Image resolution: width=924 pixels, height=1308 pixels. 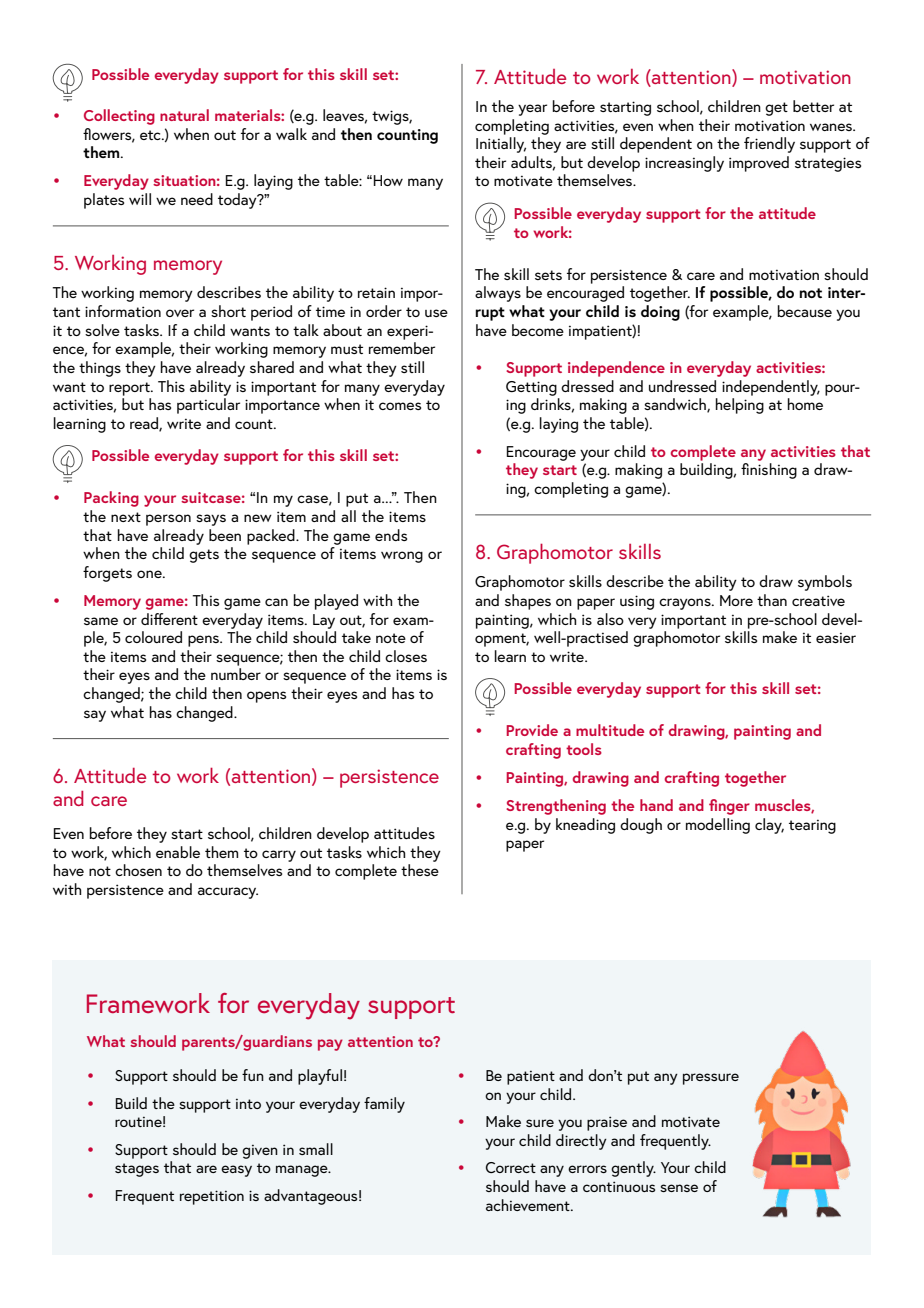 What do you see at coordinates (184, 115) in the screenshot?
I see `natural` at bounding box center [184, 115].
